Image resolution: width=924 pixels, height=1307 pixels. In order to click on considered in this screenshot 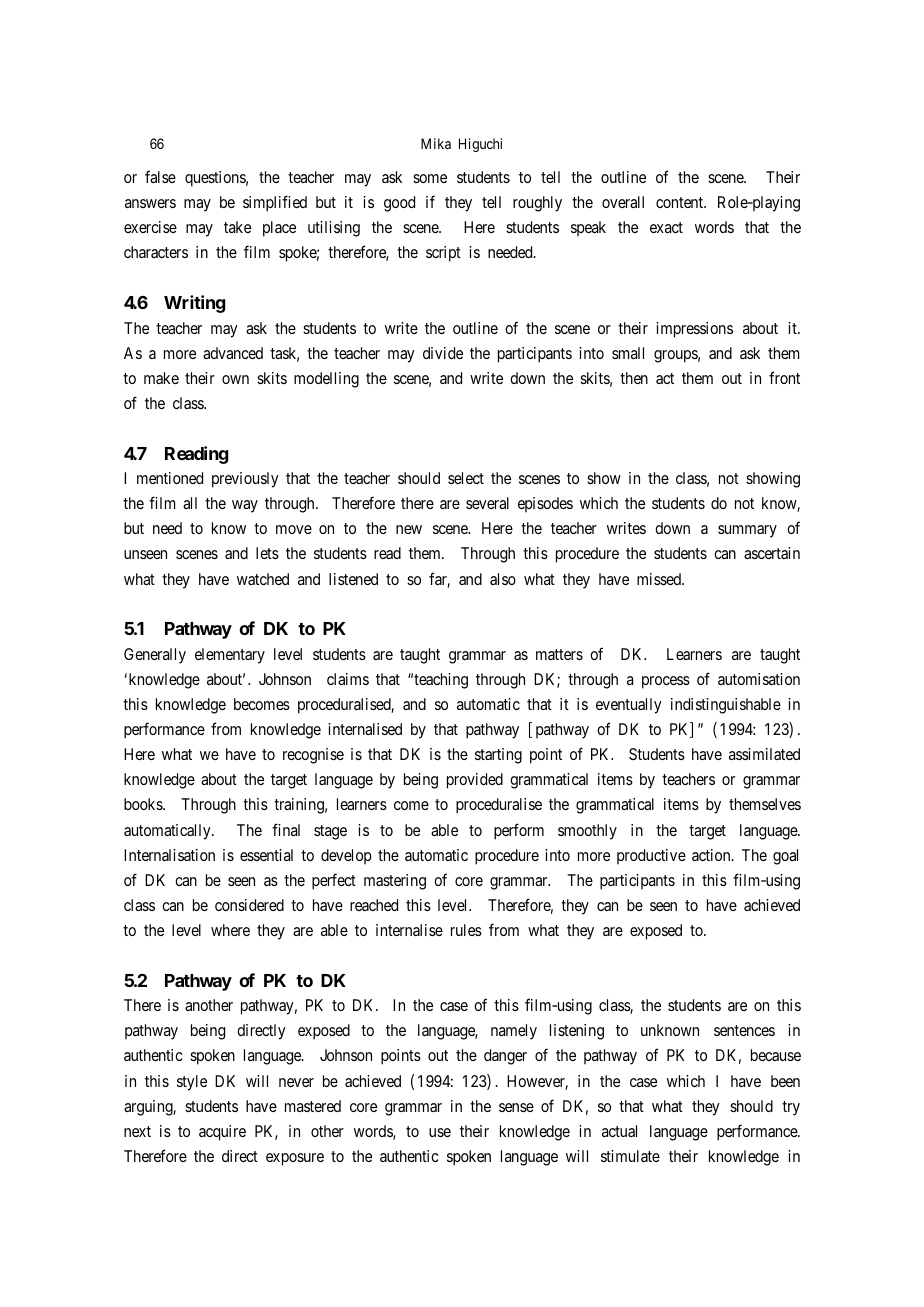, I will do `click(249, 905)`.
